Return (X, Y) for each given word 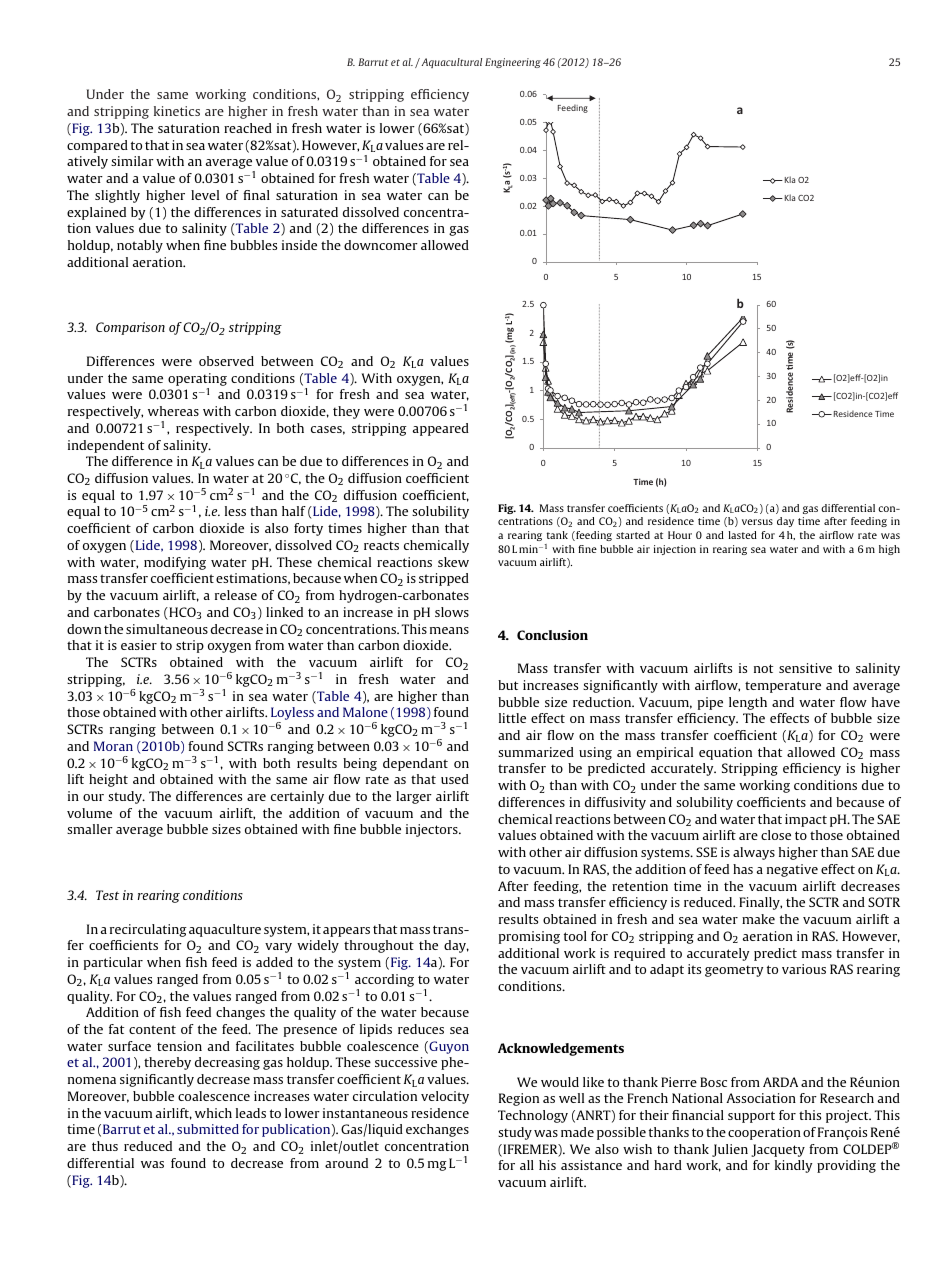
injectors (433, 830)
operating (197, 379)
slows (452, 612)
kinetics (177, 111)
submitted (208, 1129)
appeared (441, 429)
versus (757, 522)
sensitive (805, 668)
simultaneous (167, 629)
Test (107, 895)
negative (792, 870)
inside (299, 245)
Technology (533, 1116)
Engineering (513, 63)
